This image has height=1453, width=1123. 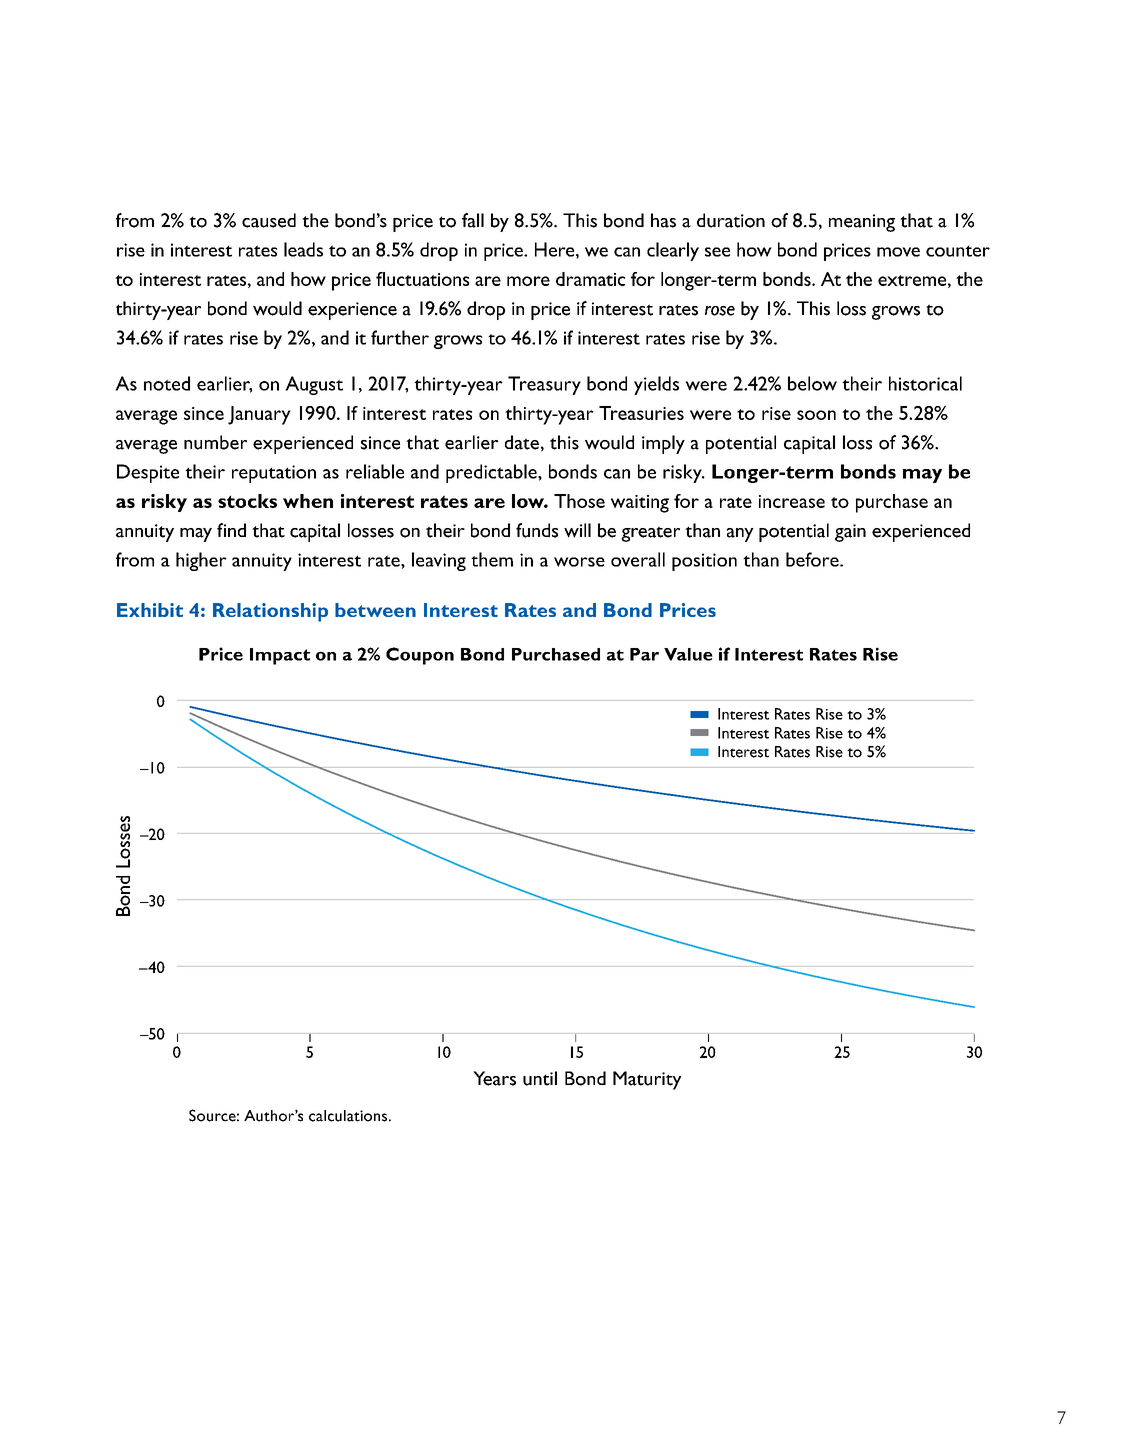 I want to click on Value, so click(x=688, y=654).
